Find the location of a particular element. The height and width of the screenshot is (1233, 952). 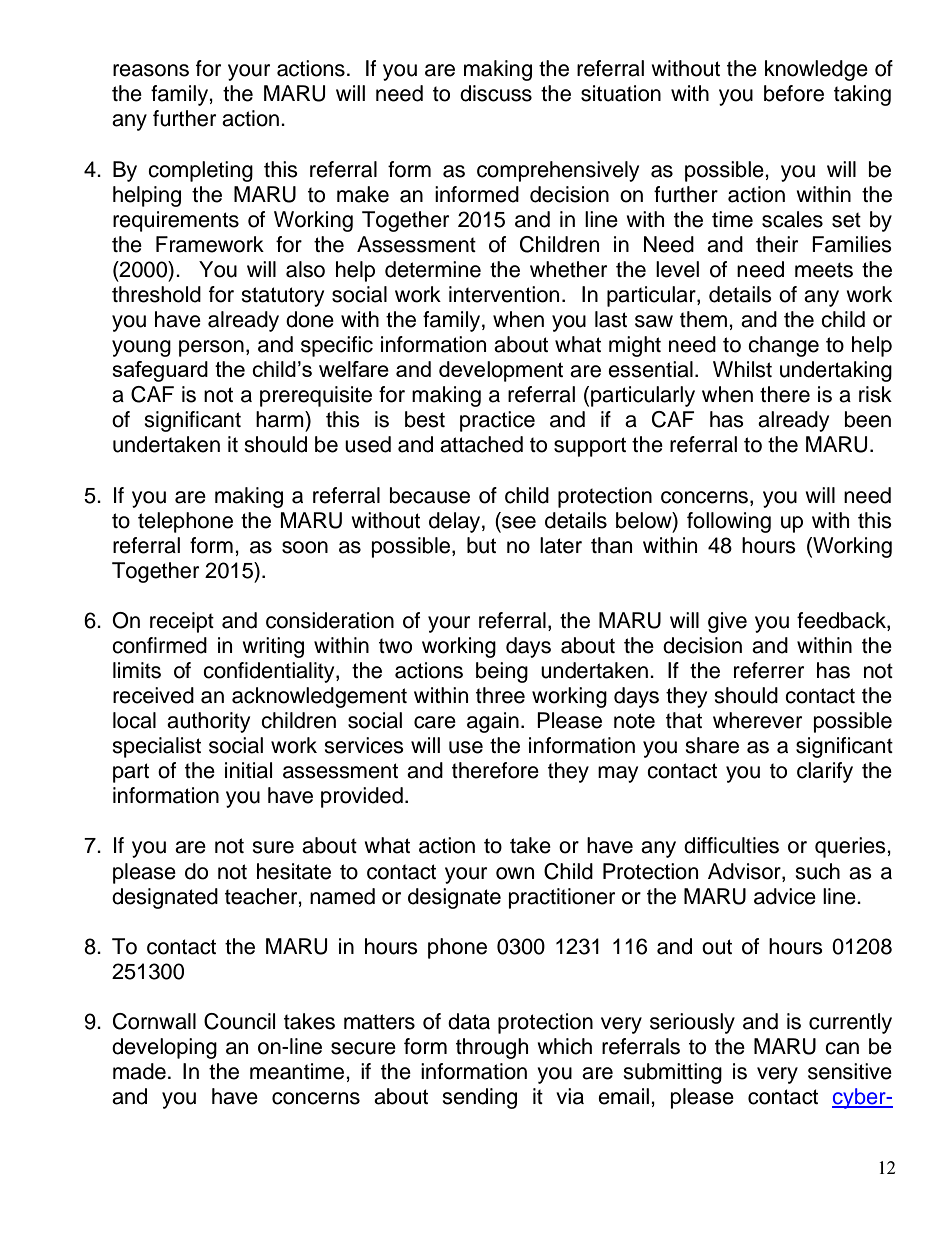

before is located at coordinates (794, 93).
